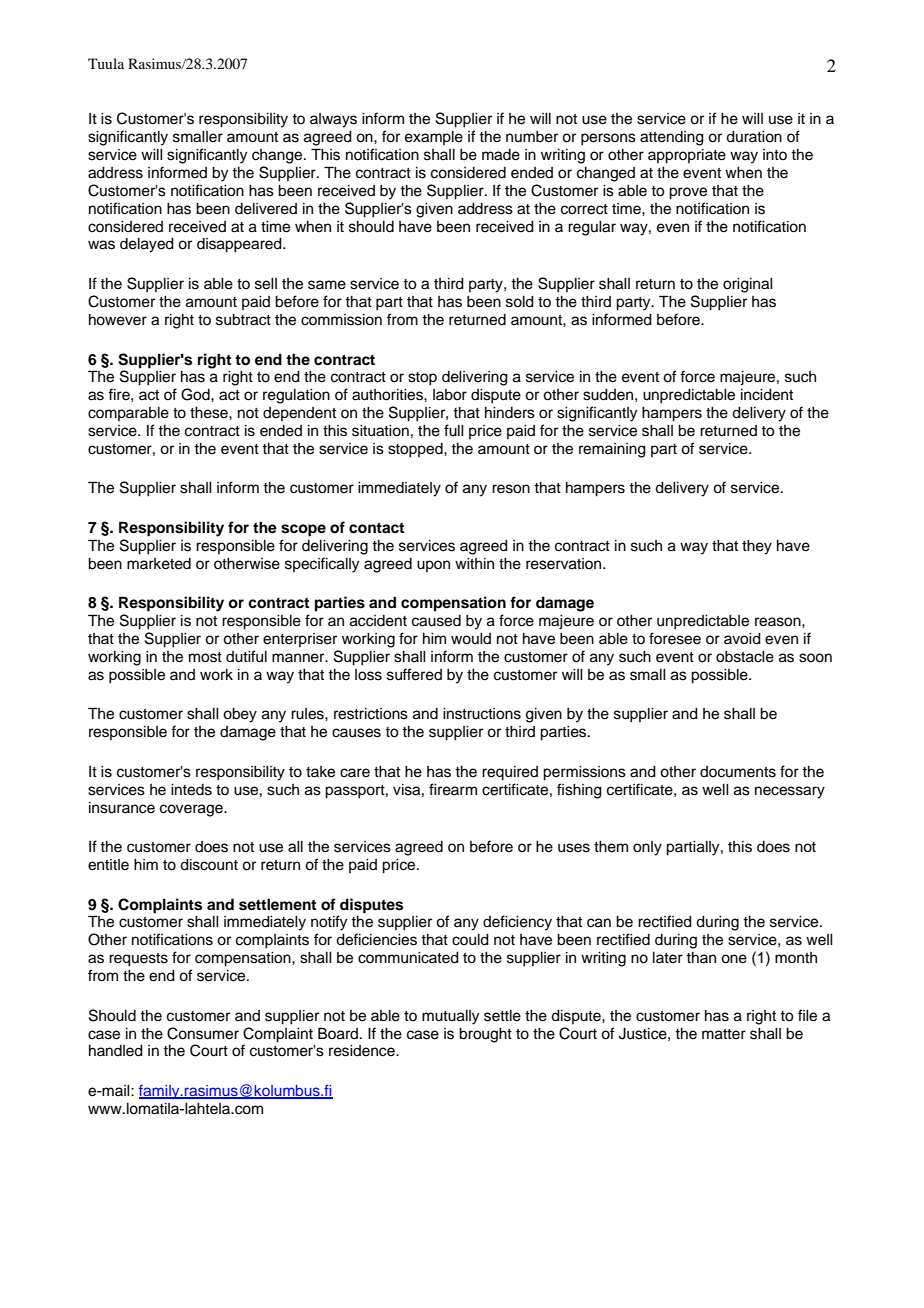  I want to click on they, so click(757, 547).
